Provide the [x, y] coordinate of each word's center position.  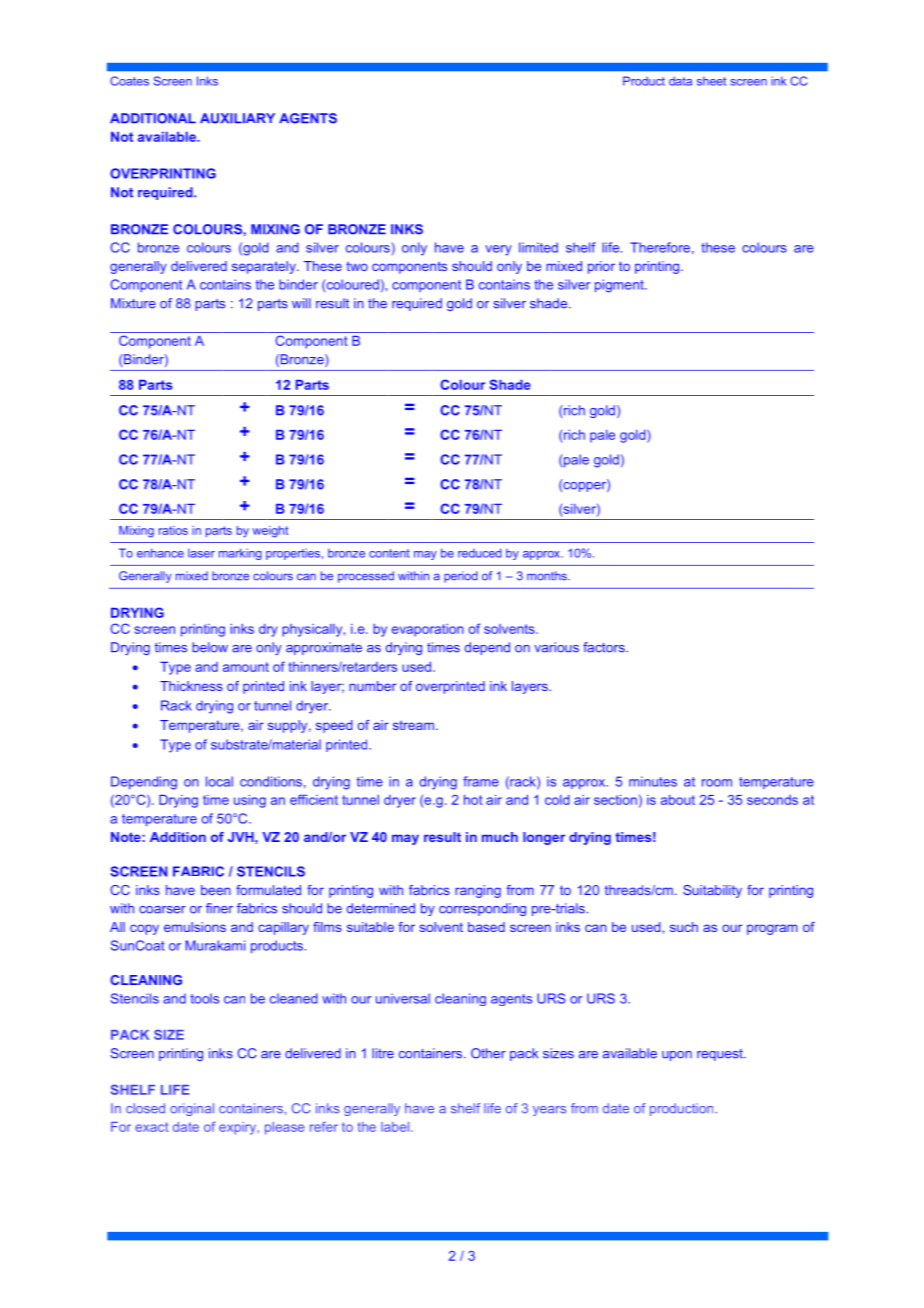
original [192, 1109]
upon [677, 1056]
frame [481, 781]
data [680, 81]
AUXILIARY [237, 118]
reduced [480, 553]
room [717, 783]
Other [488, 1053]
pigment [620, 286]
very [498, 250]
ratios [173, 530]
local [219, 781]
